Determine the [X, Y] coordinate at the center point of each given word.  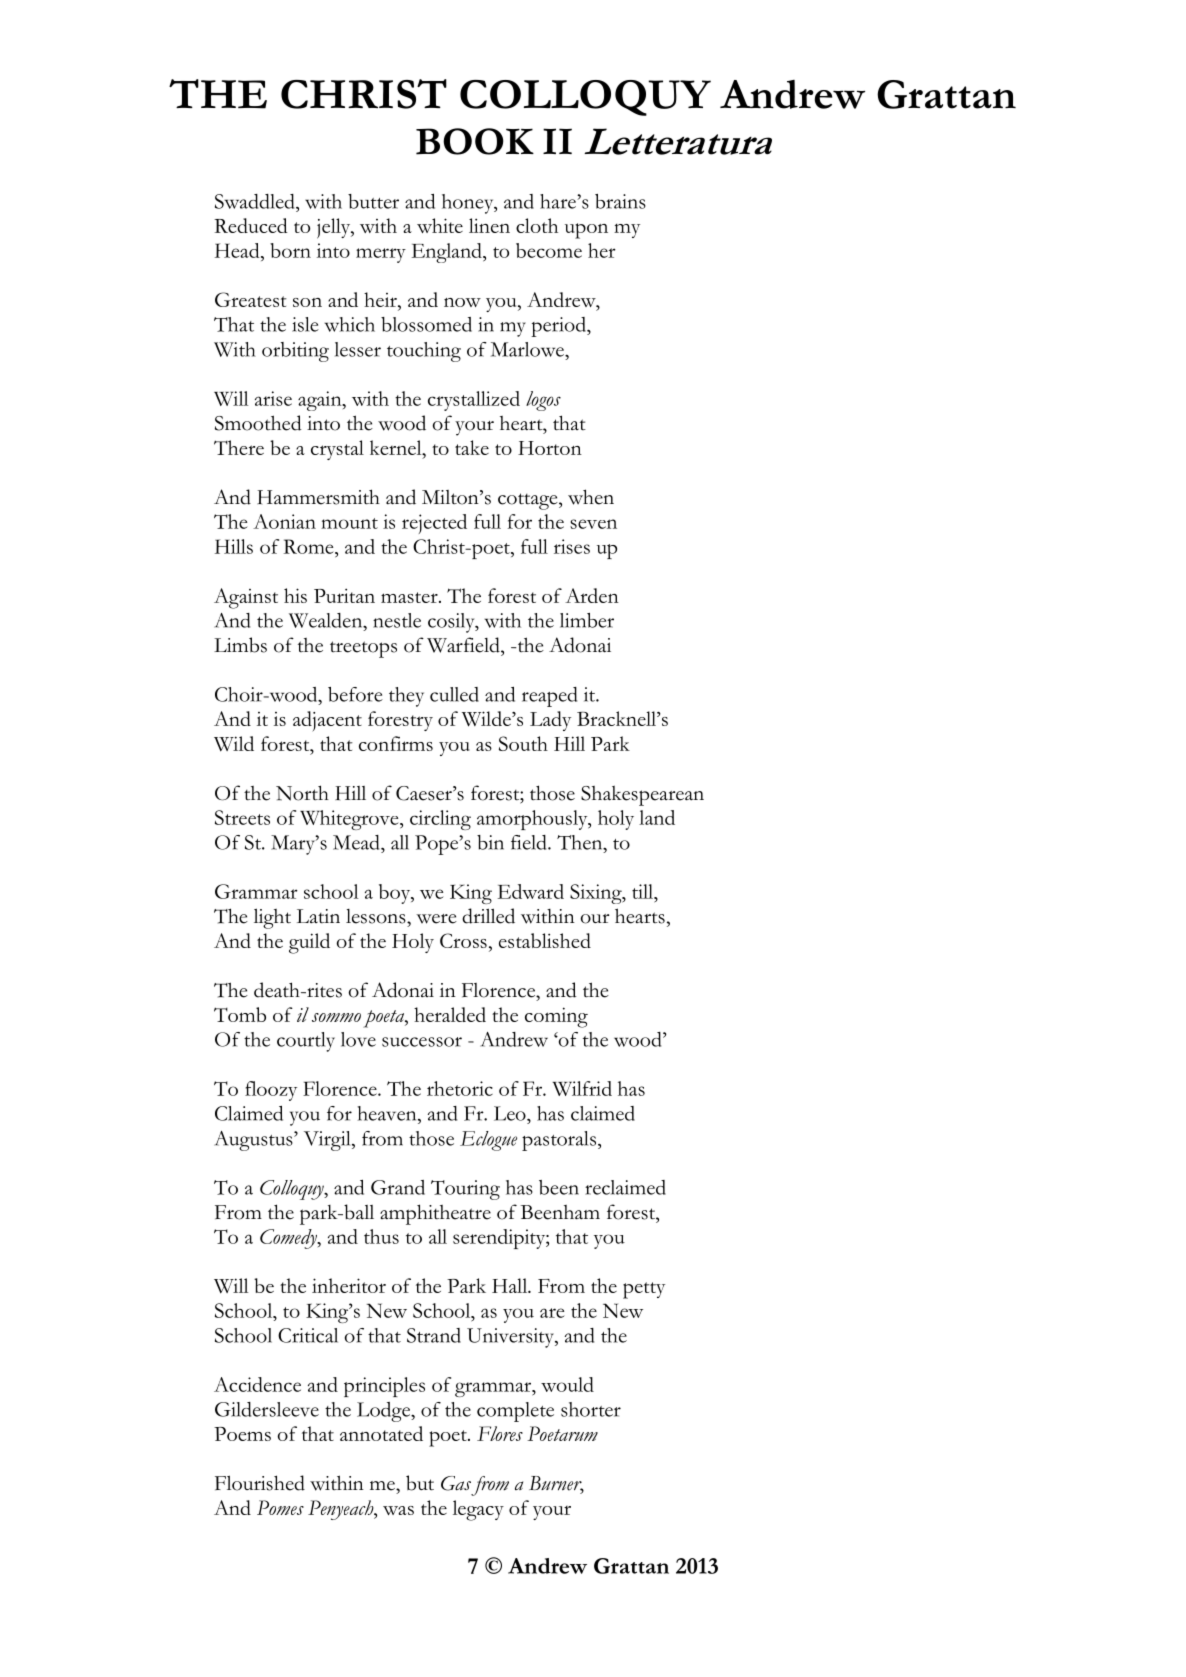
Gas [456, 1483]
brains [620, 201]
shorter [591, 1409]
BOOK [475, 141]
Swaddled [256, 201]
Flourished [260, 1483]
